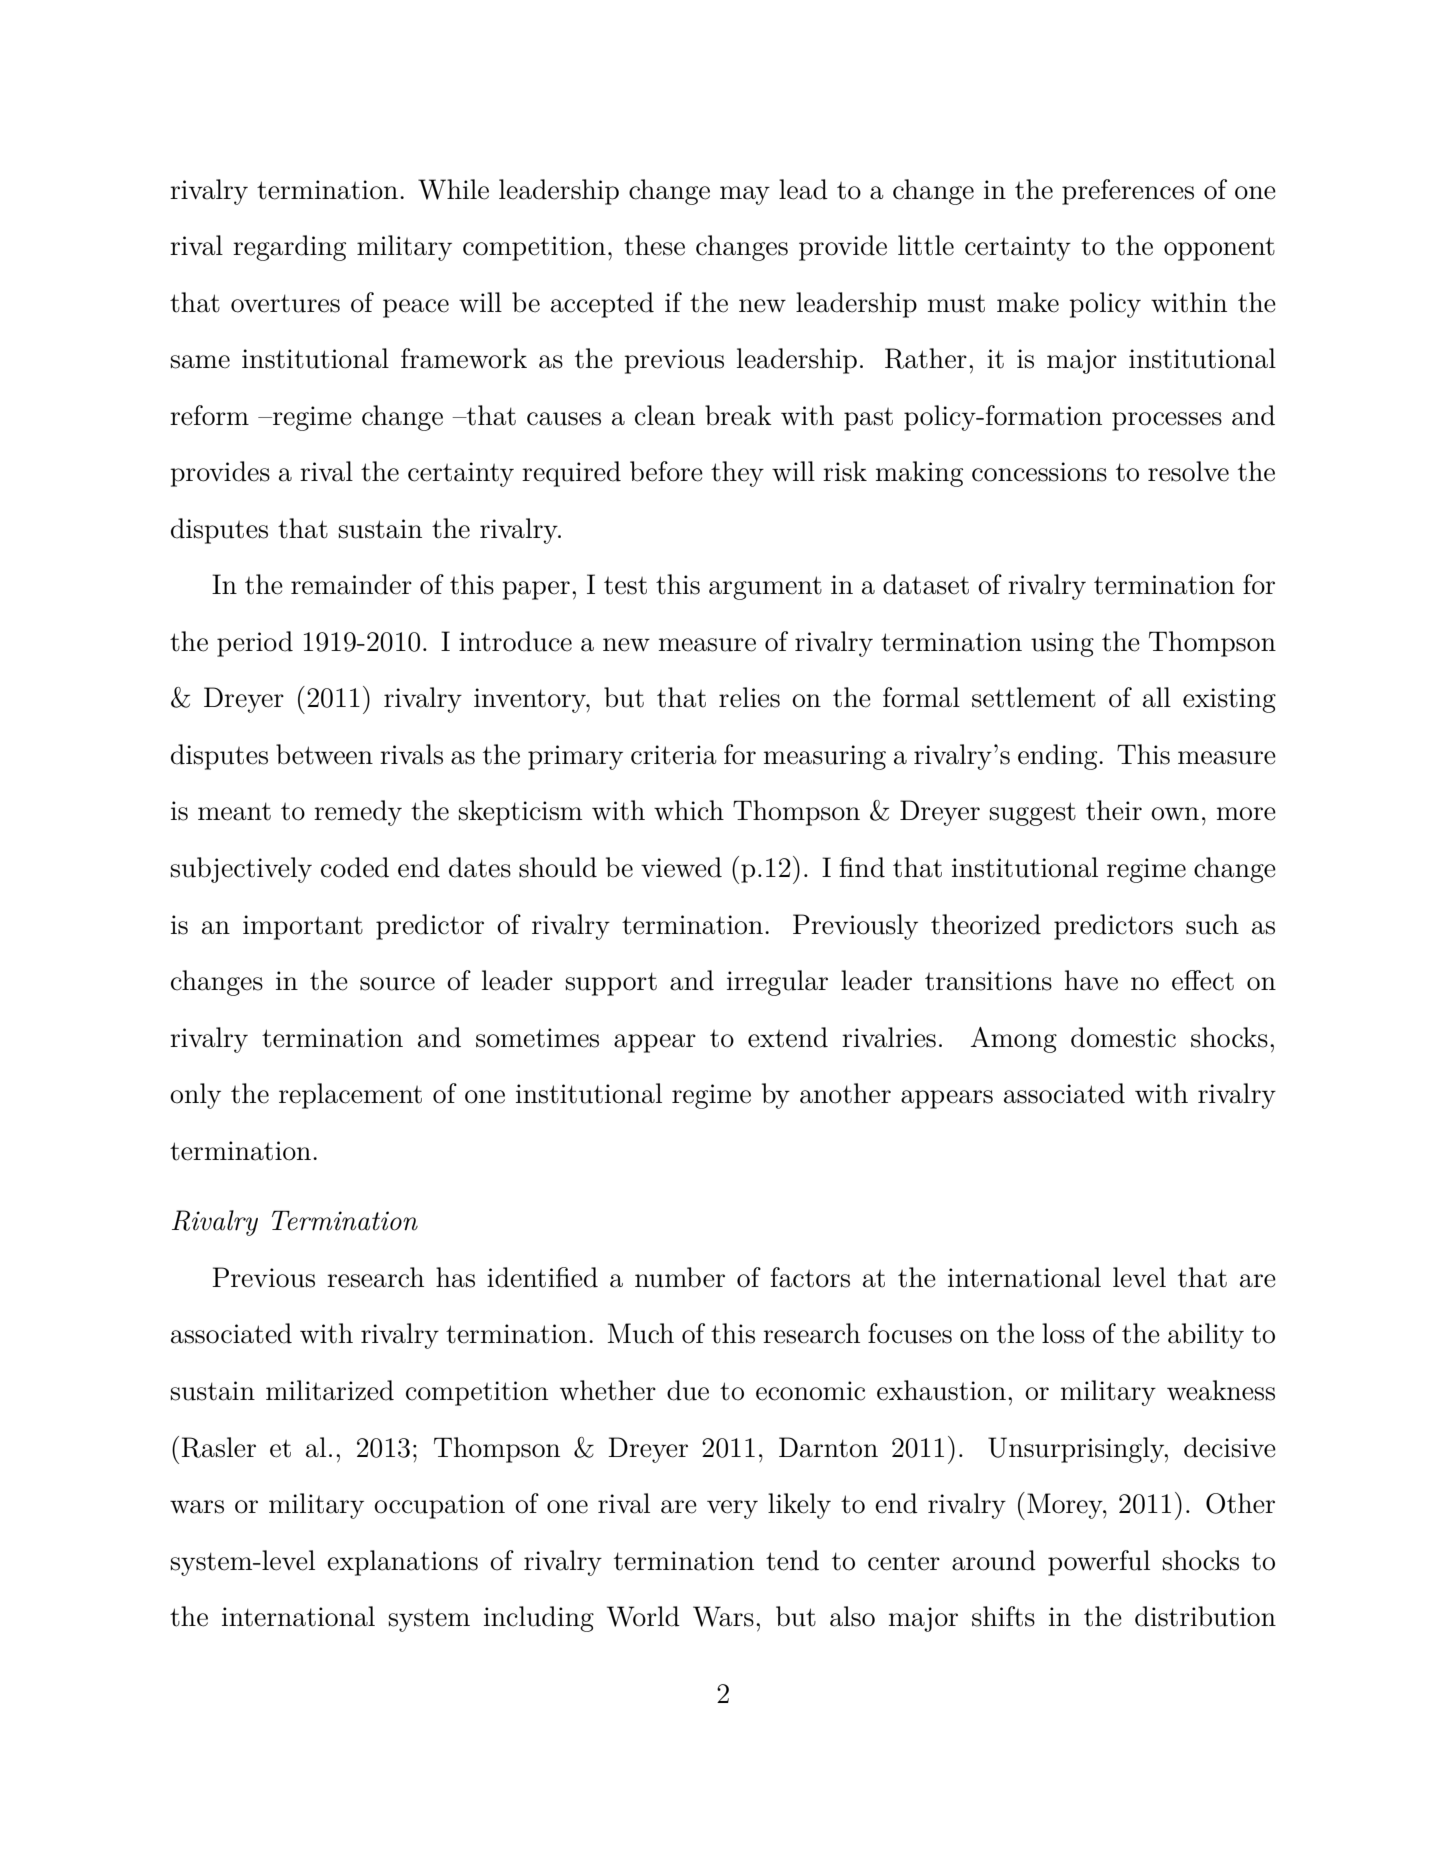  I want to click on powerful, so click(1099, 1563).
